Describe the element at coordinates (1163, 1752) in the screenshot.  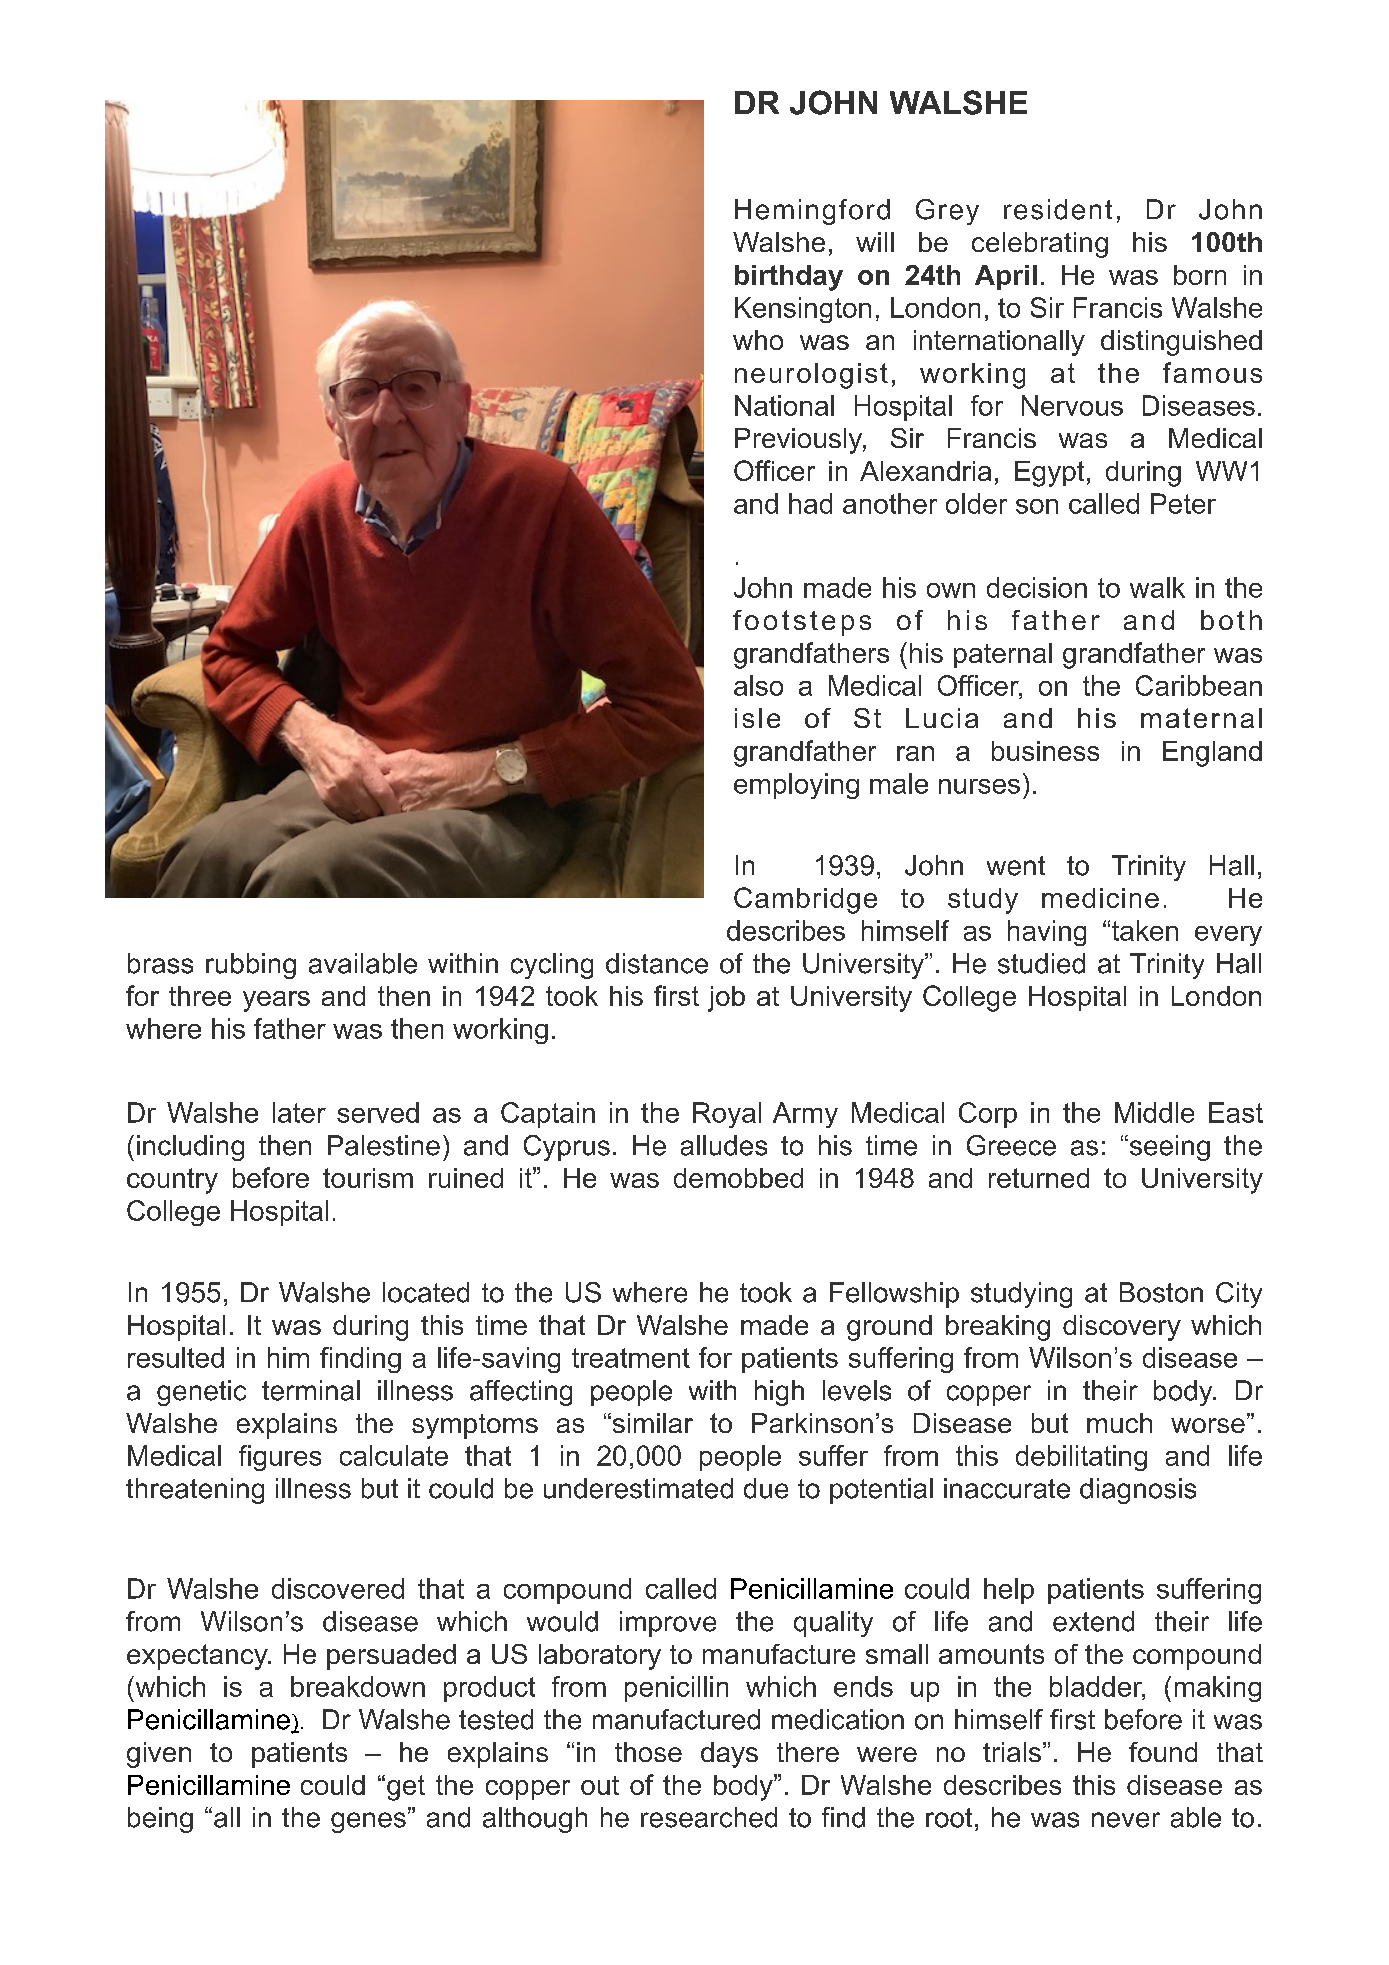
I see `found` at that location.
